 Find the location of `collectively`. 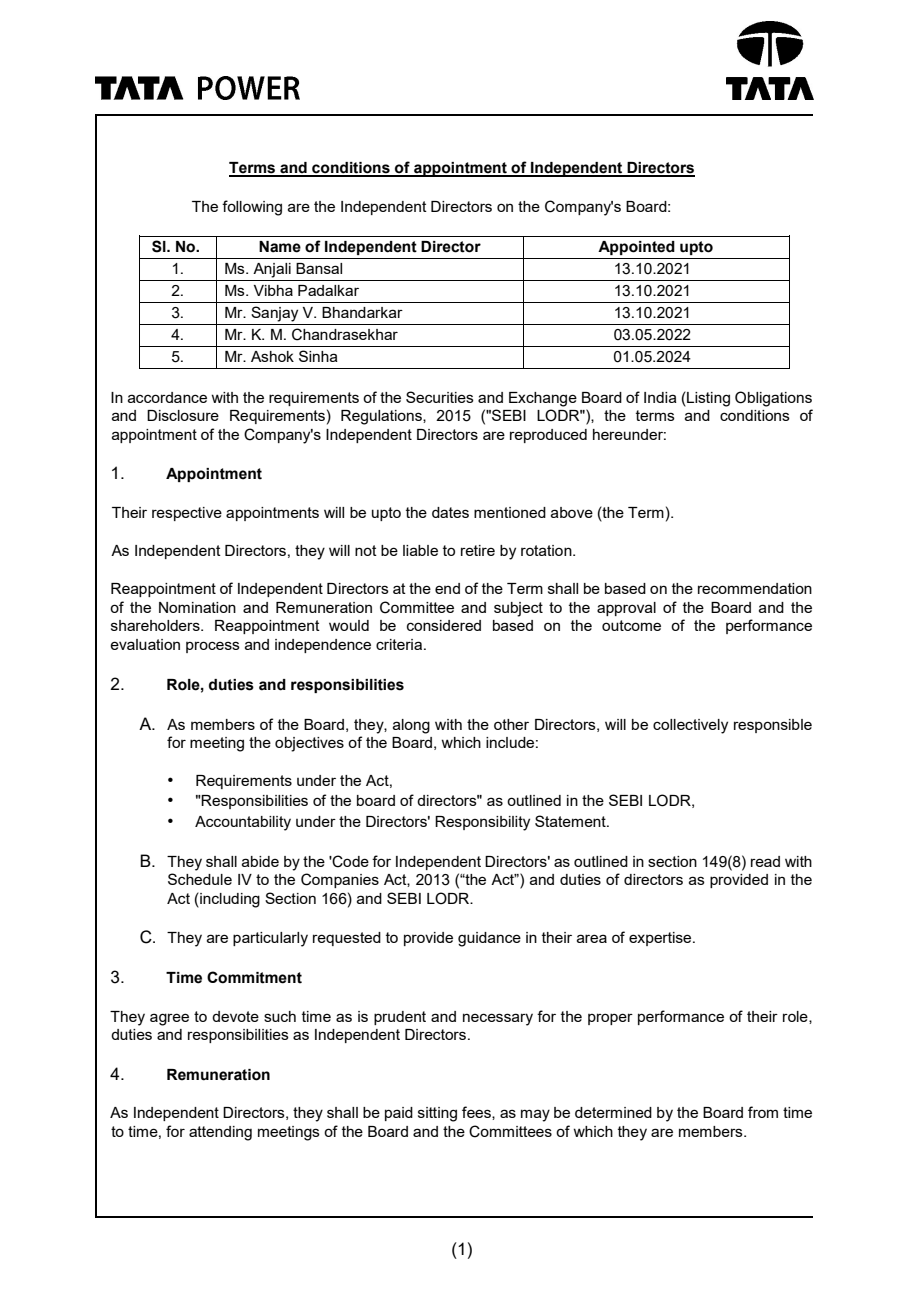

collectively is located at coordinates (690, 726).
